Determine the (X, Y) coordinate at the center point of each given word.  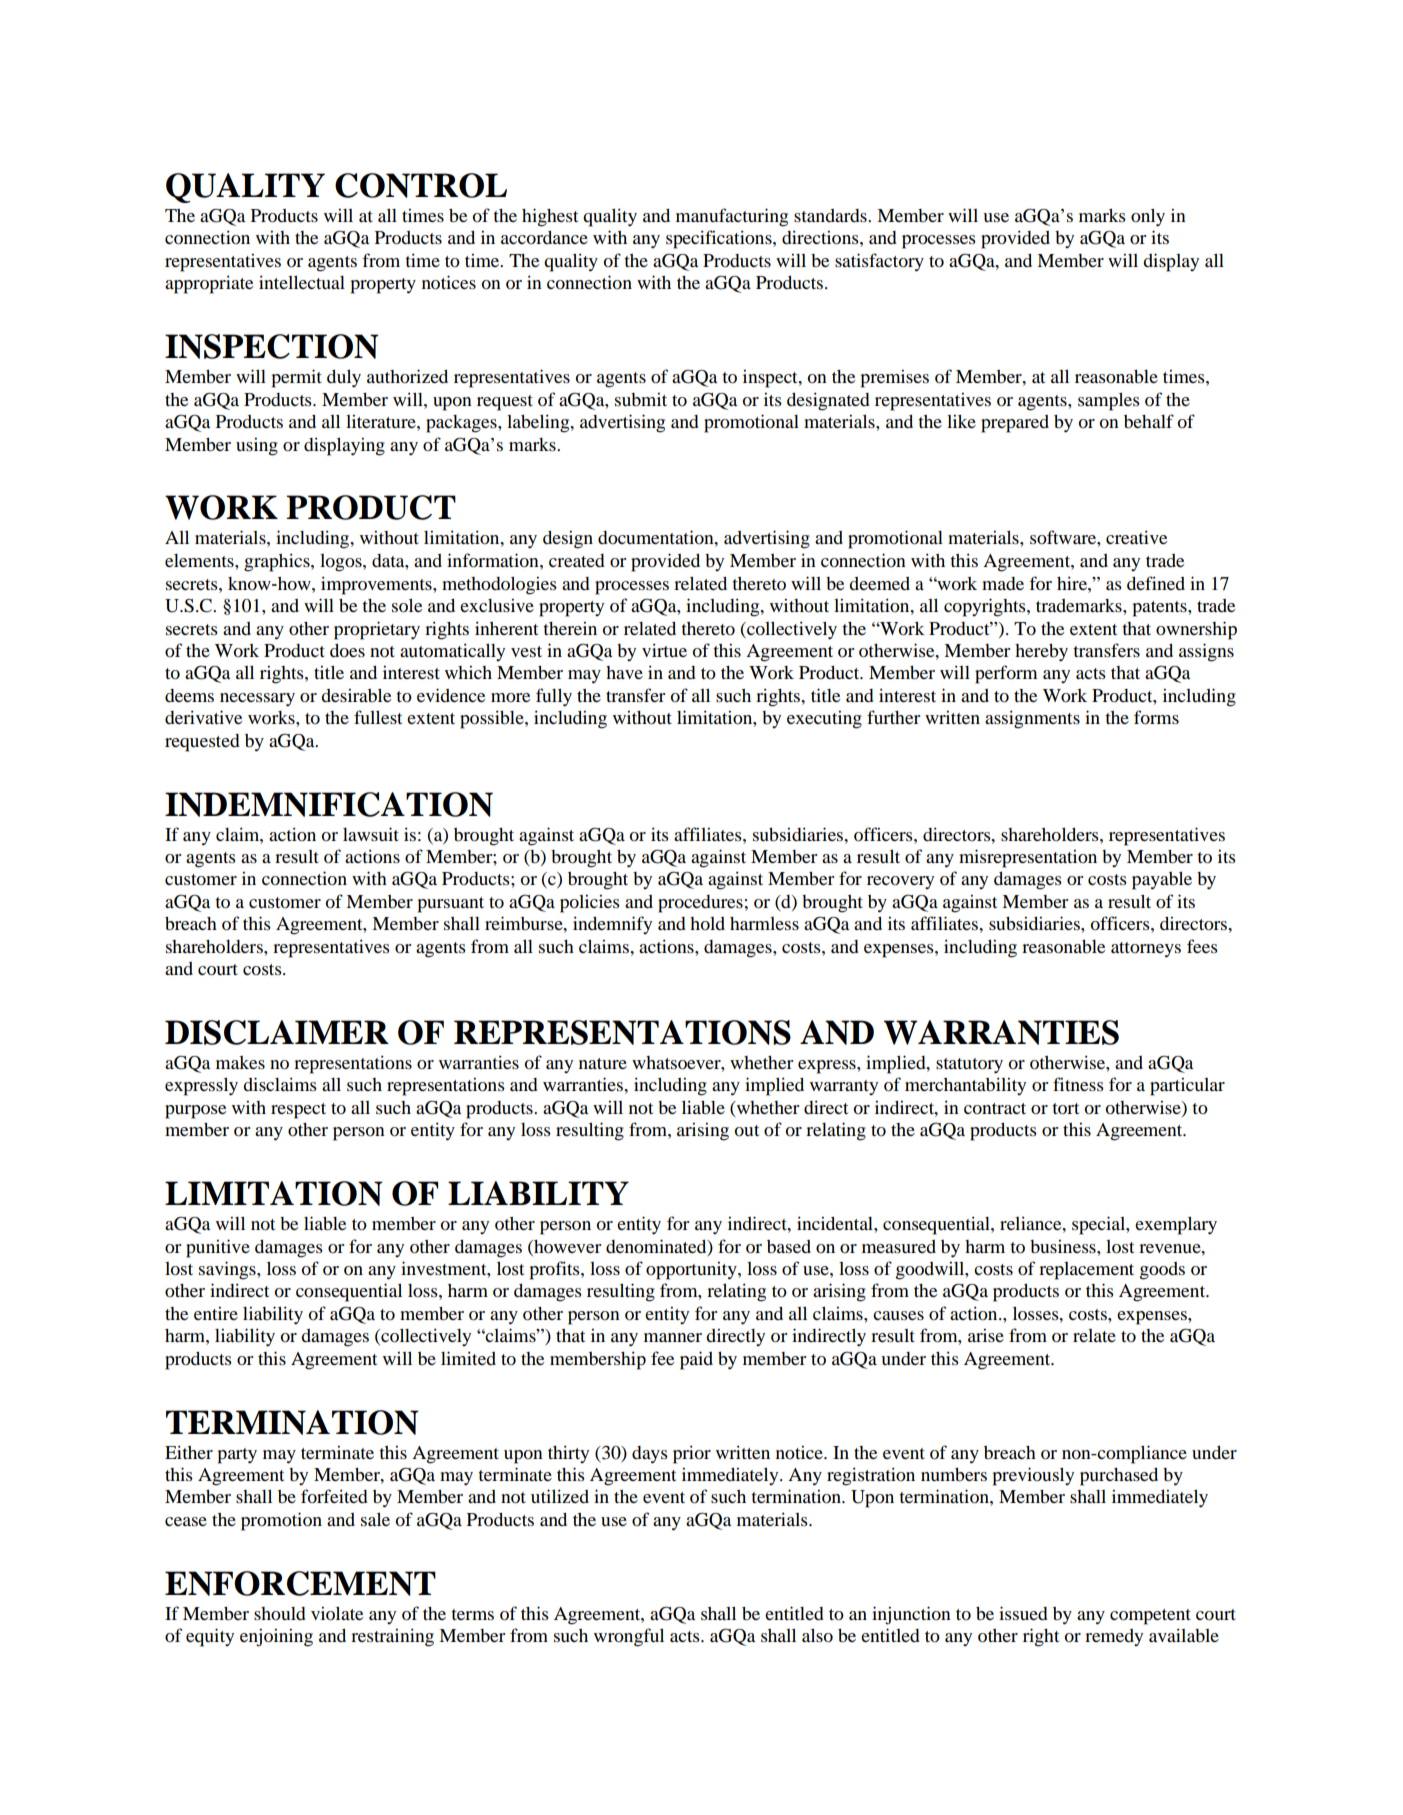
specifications (720, 239)
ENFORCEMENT (300, 1583)
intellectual (302, 282)
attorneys (1146, 950)
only (1148, 217)
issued (1023, 1613)
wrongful (629, 1637)
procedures (700, 904)
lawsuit (371, 834)
